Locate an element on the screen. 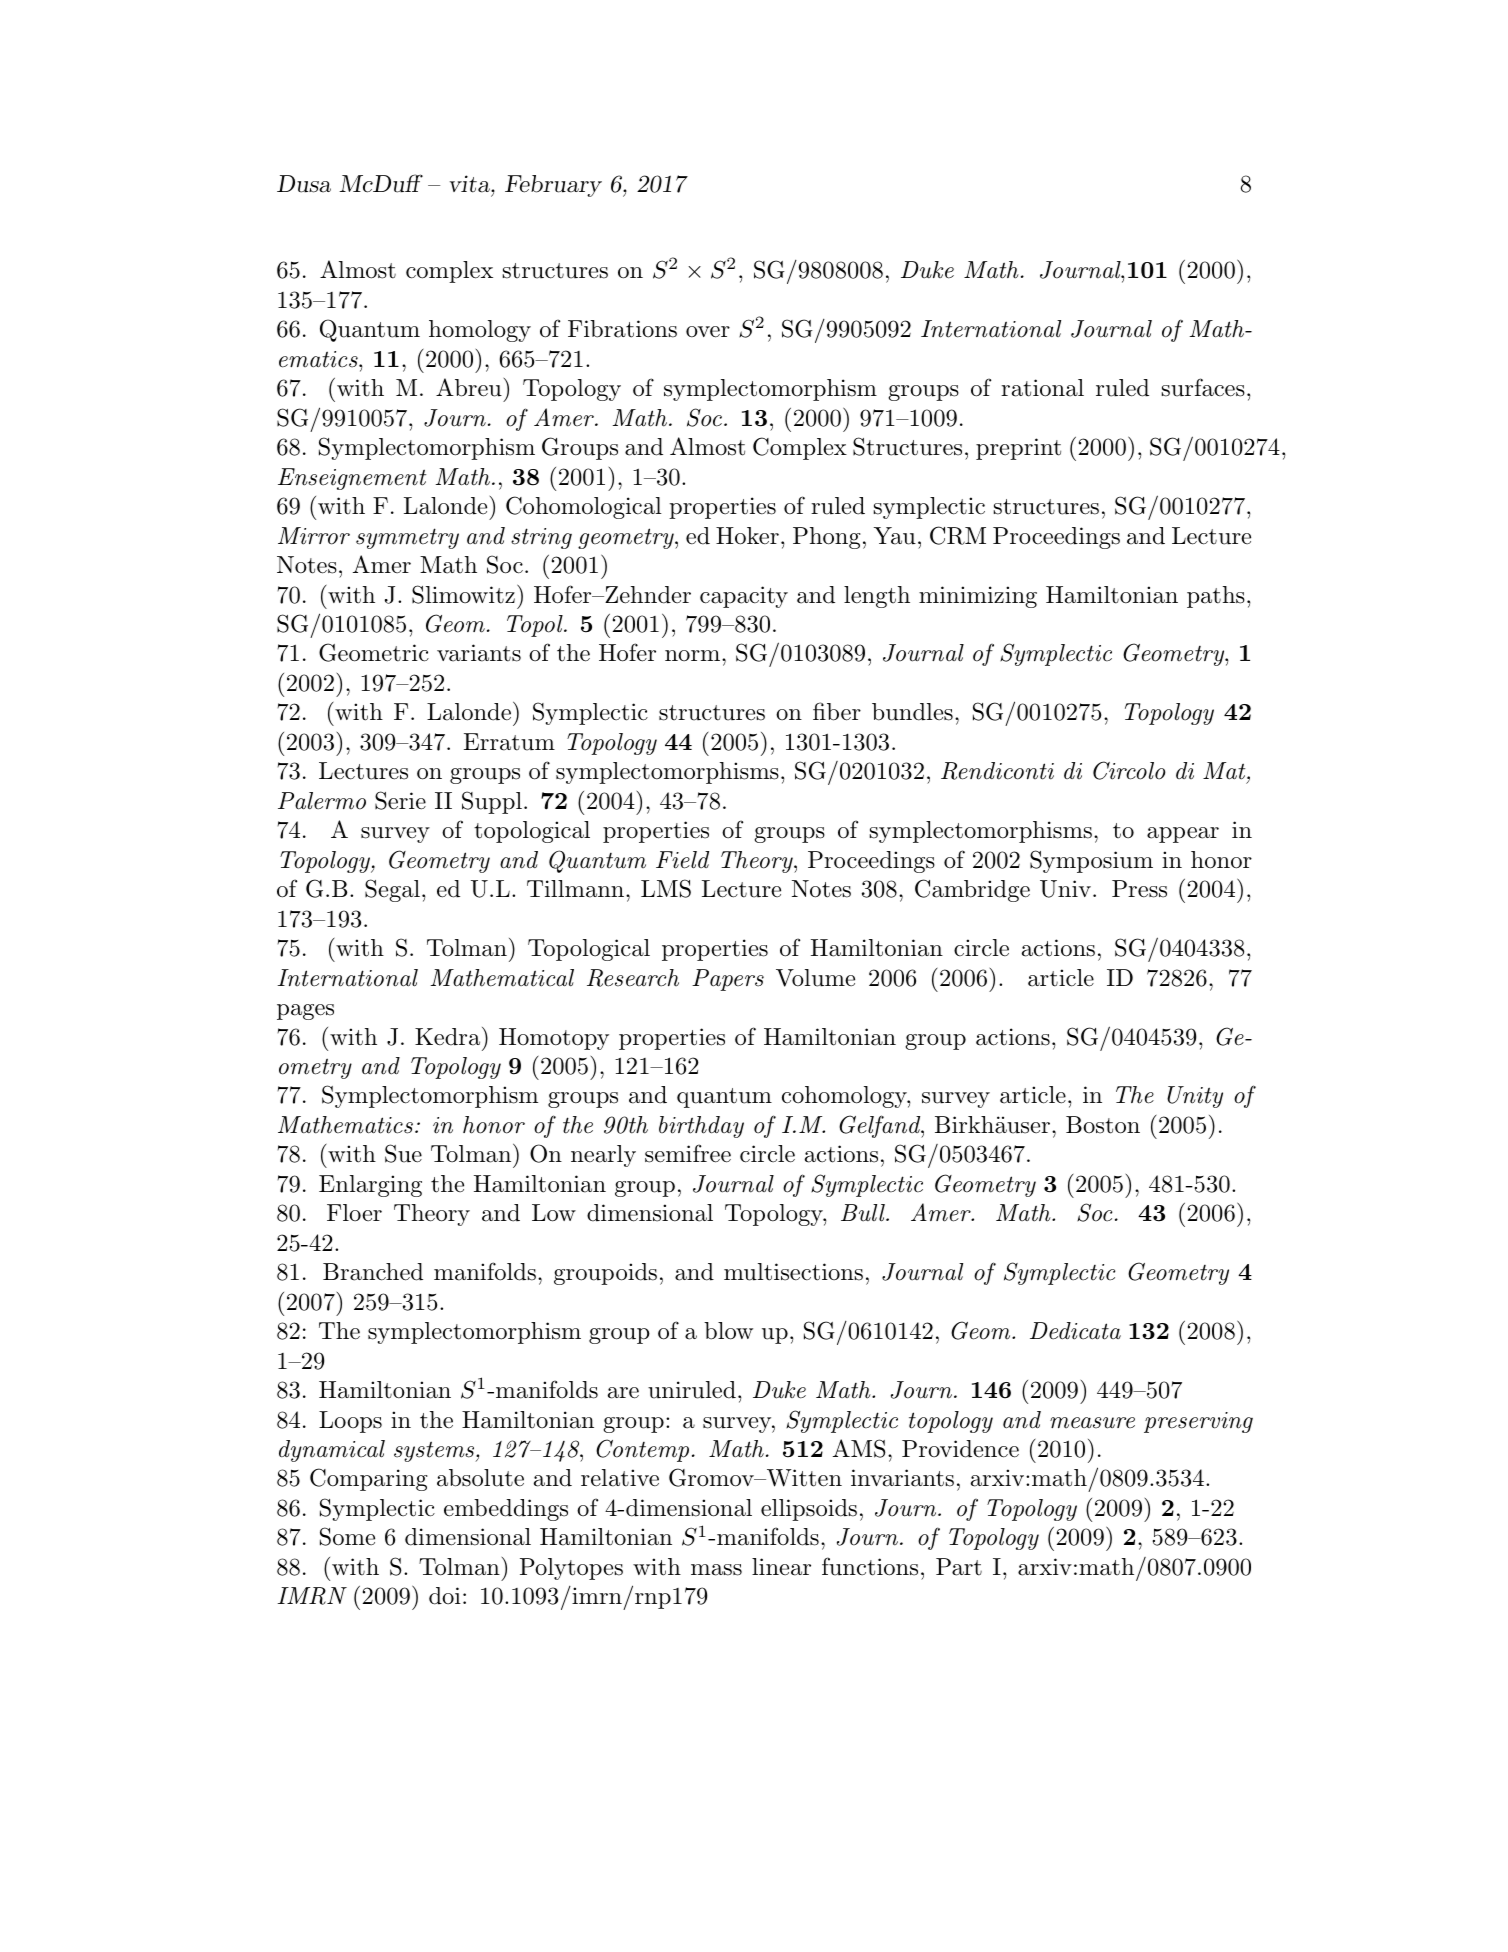 Image resolution: width=1508 pixels, height=1952 pixels. Enlarging is located at coordinates (370, 1186).
